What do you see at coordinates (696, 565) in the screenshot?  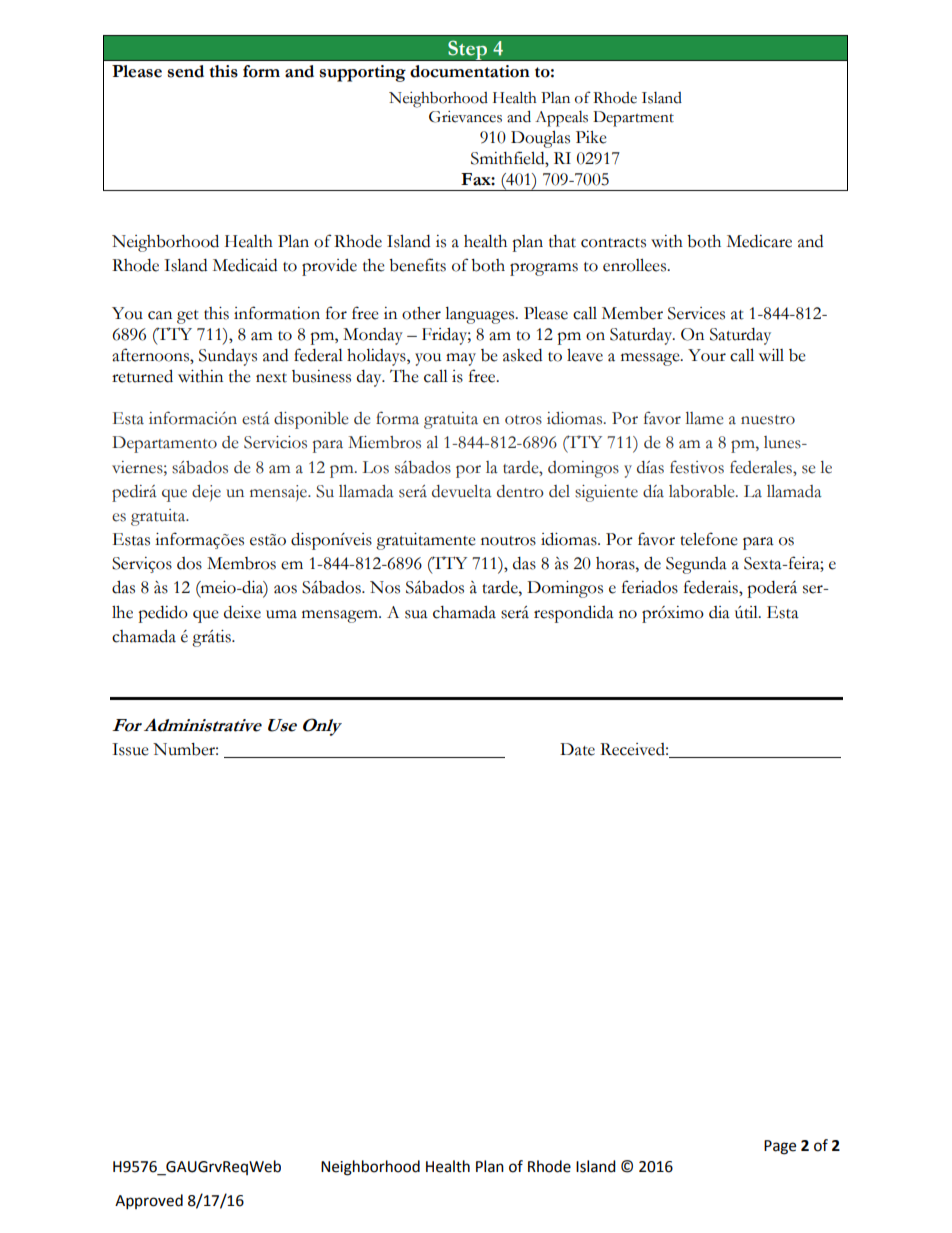 I see `Segunda` at bounding box center [696, 565].
